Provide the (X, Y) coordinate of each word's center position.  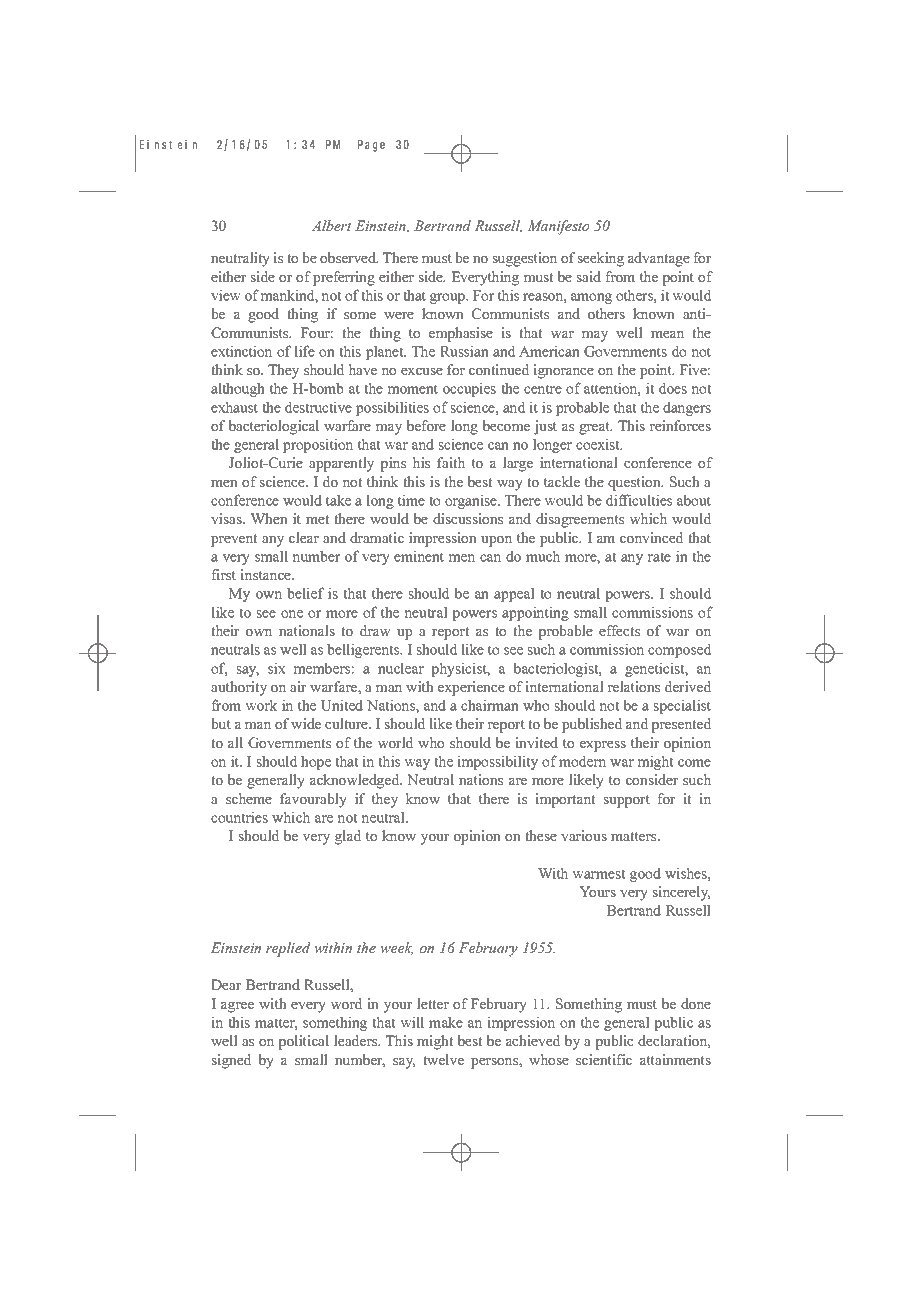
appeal (514, 594)
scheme (249, 798)
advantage (659, 259)
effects (619, 630)
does (673, 388)
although (238, 389)
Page (371, 146)
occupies (469, 389)
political (303, 1042)
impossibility (497, 762)
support (627, 801)
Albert (331, 225)
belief (305, 593)
